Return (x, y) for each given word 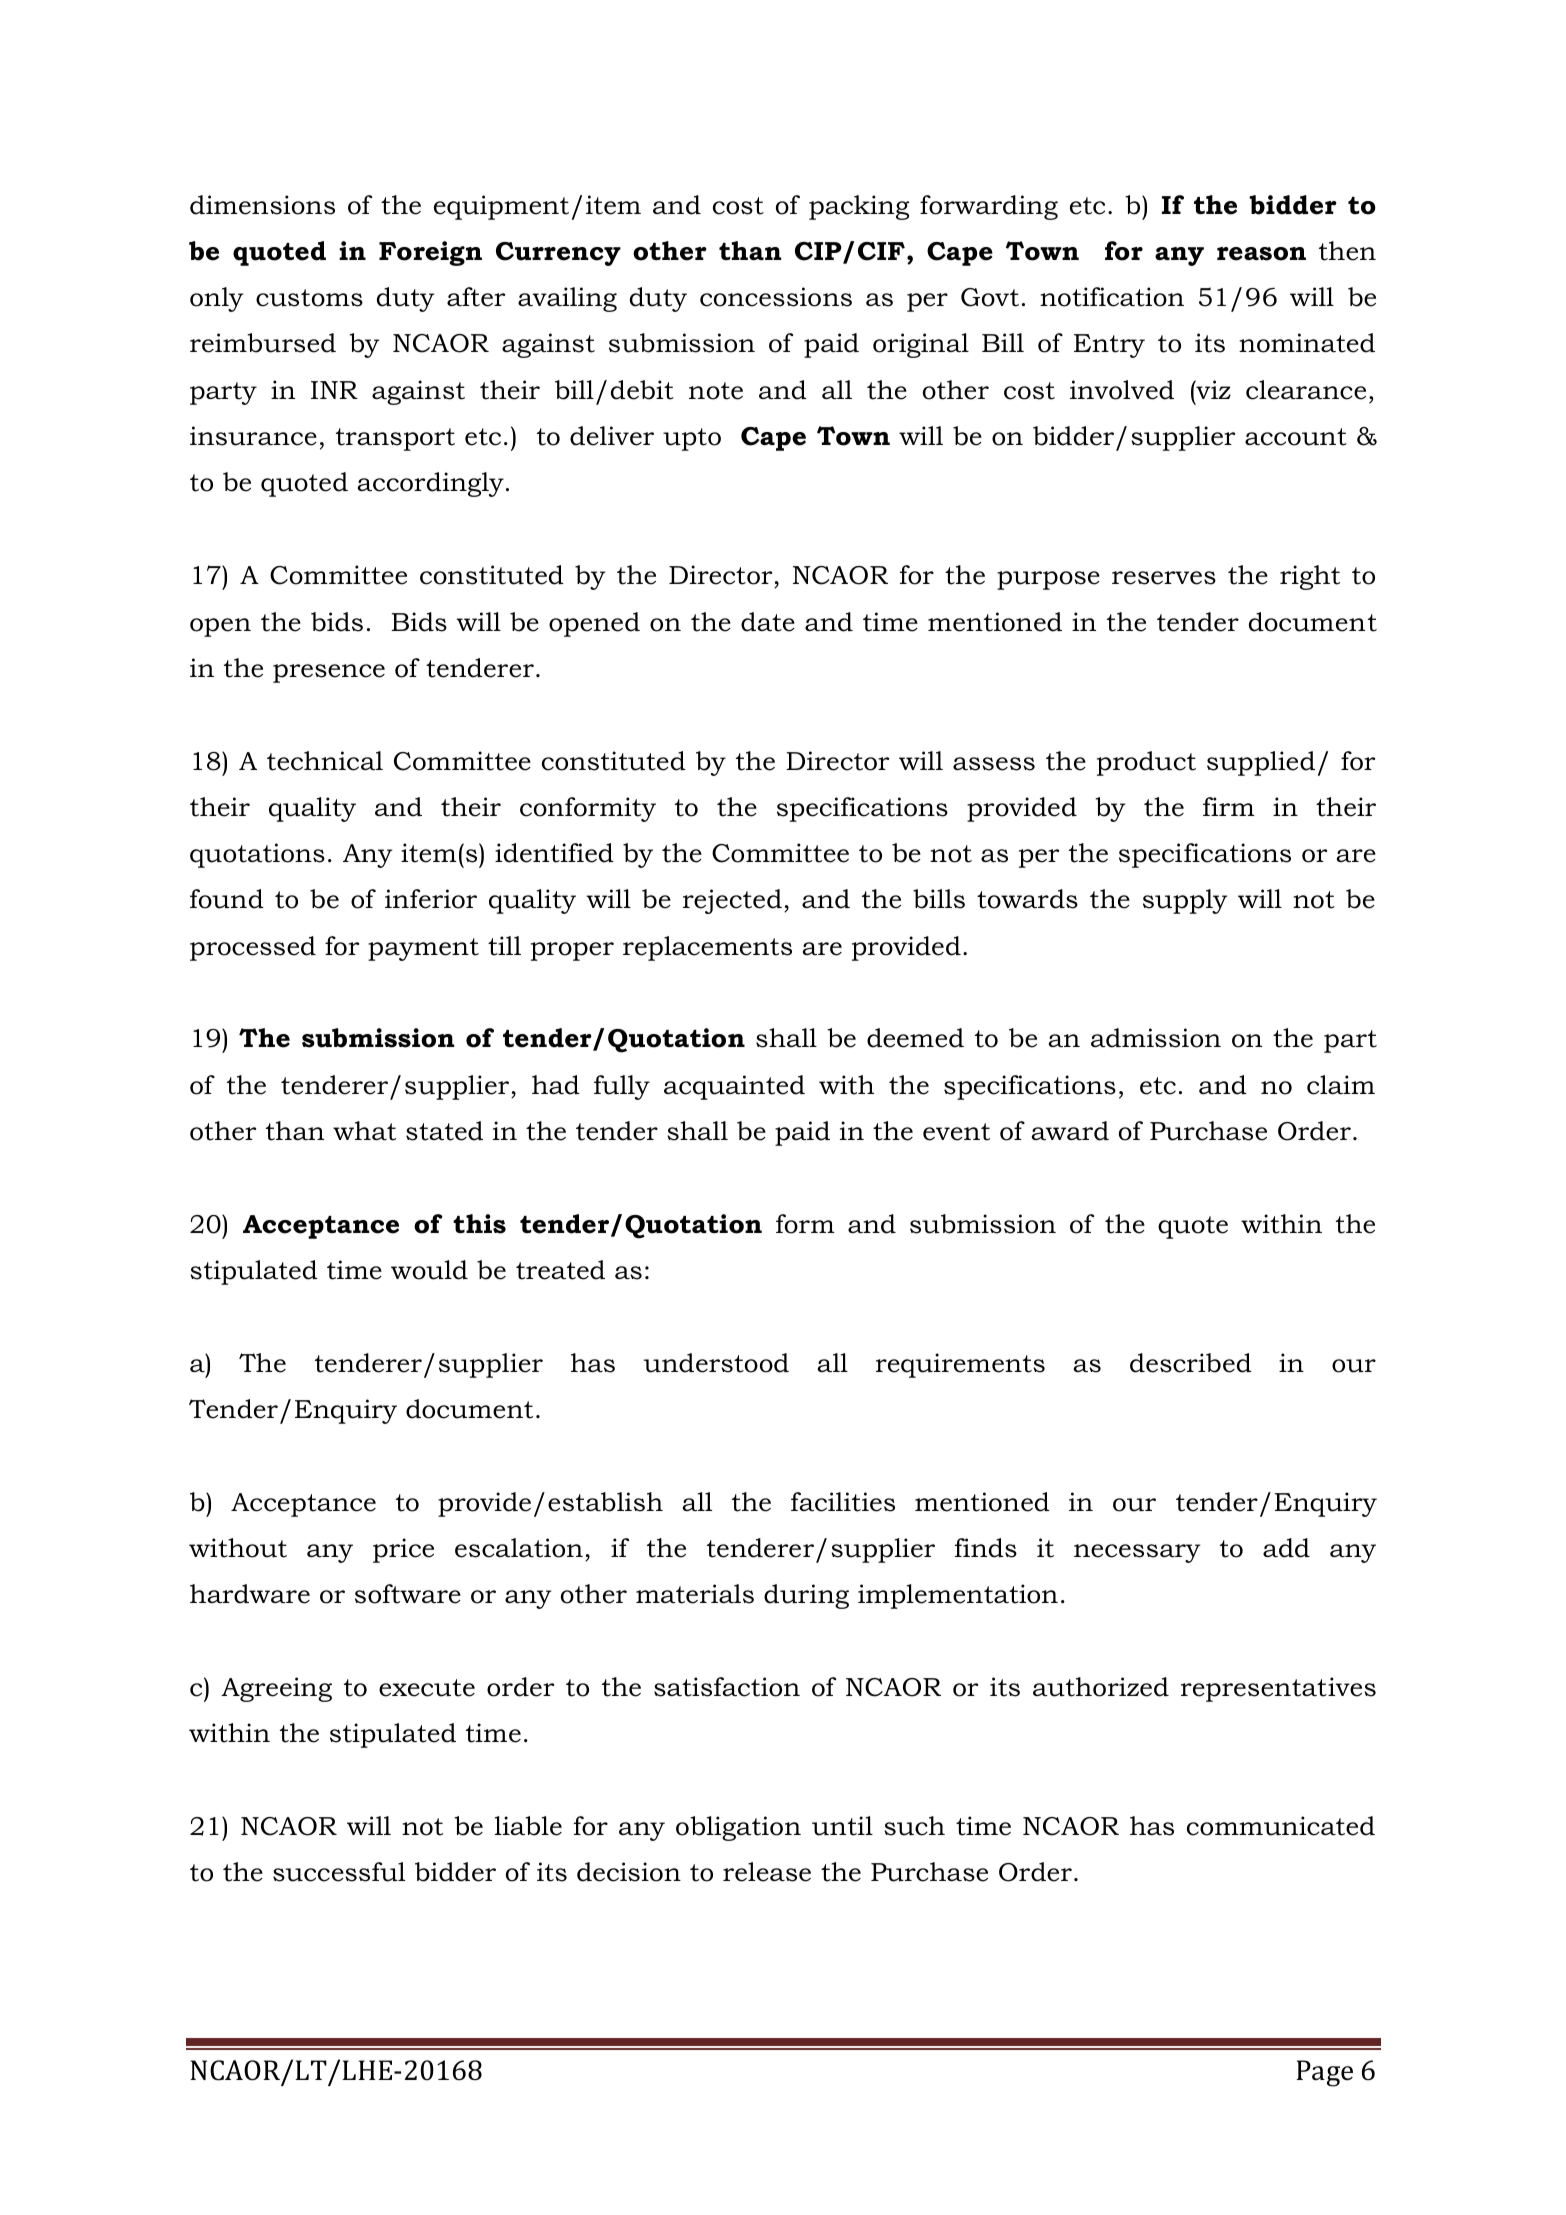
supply (1185, 901)
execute (427, 1688)
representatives (1278, 1689)
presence (329, 673)
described (1191, 1363)
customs (309, 298)
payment (423, 949)
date (768, 622)
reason (1261, 254)
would (429, 1270)
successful (339, 1872)
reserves (1164, 578)
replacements (707, 948)
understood (716, 1363)
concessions (776, 297)
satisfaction (727, 1687)
